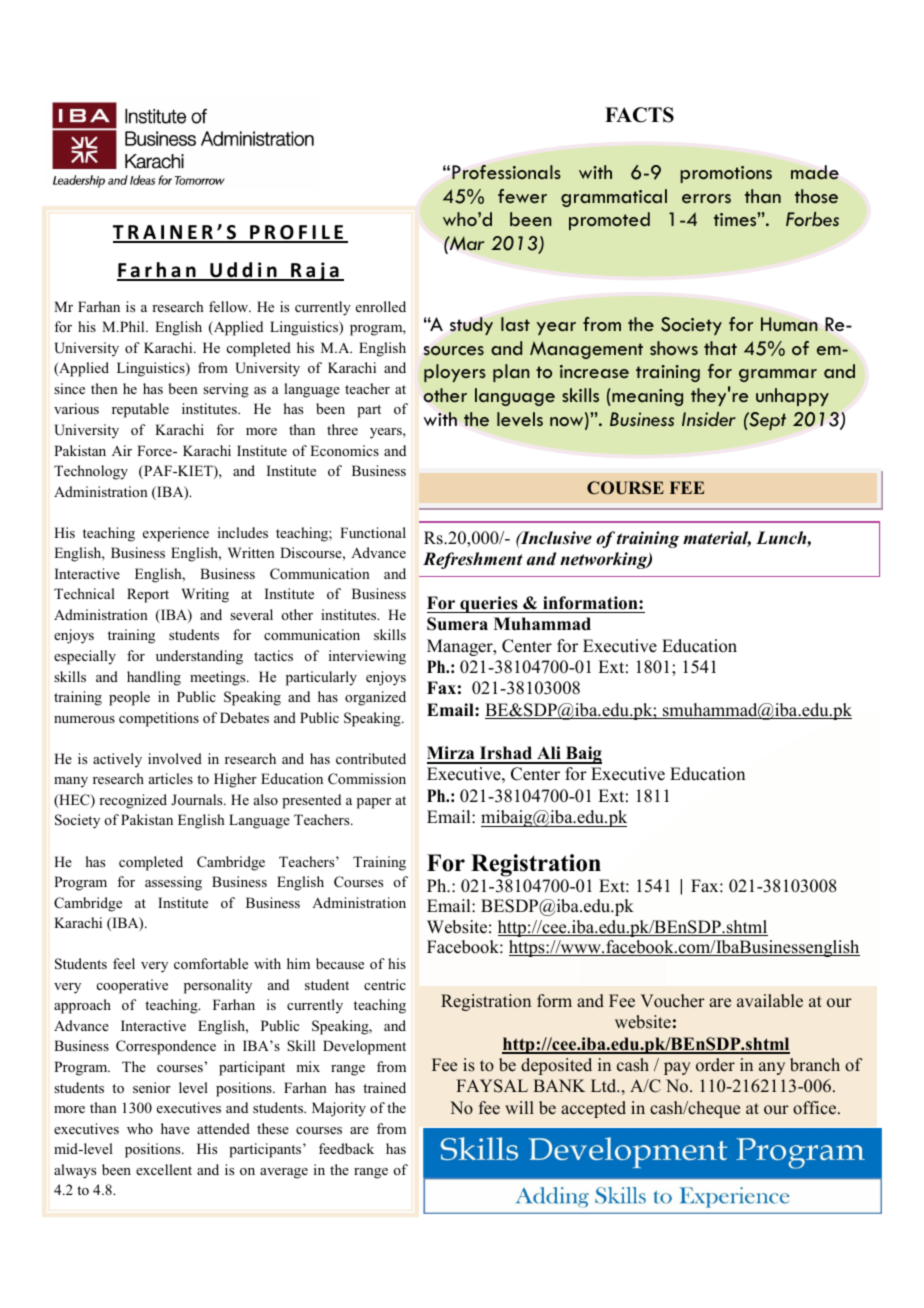  I want to click on promotions, so click(726, 174).
